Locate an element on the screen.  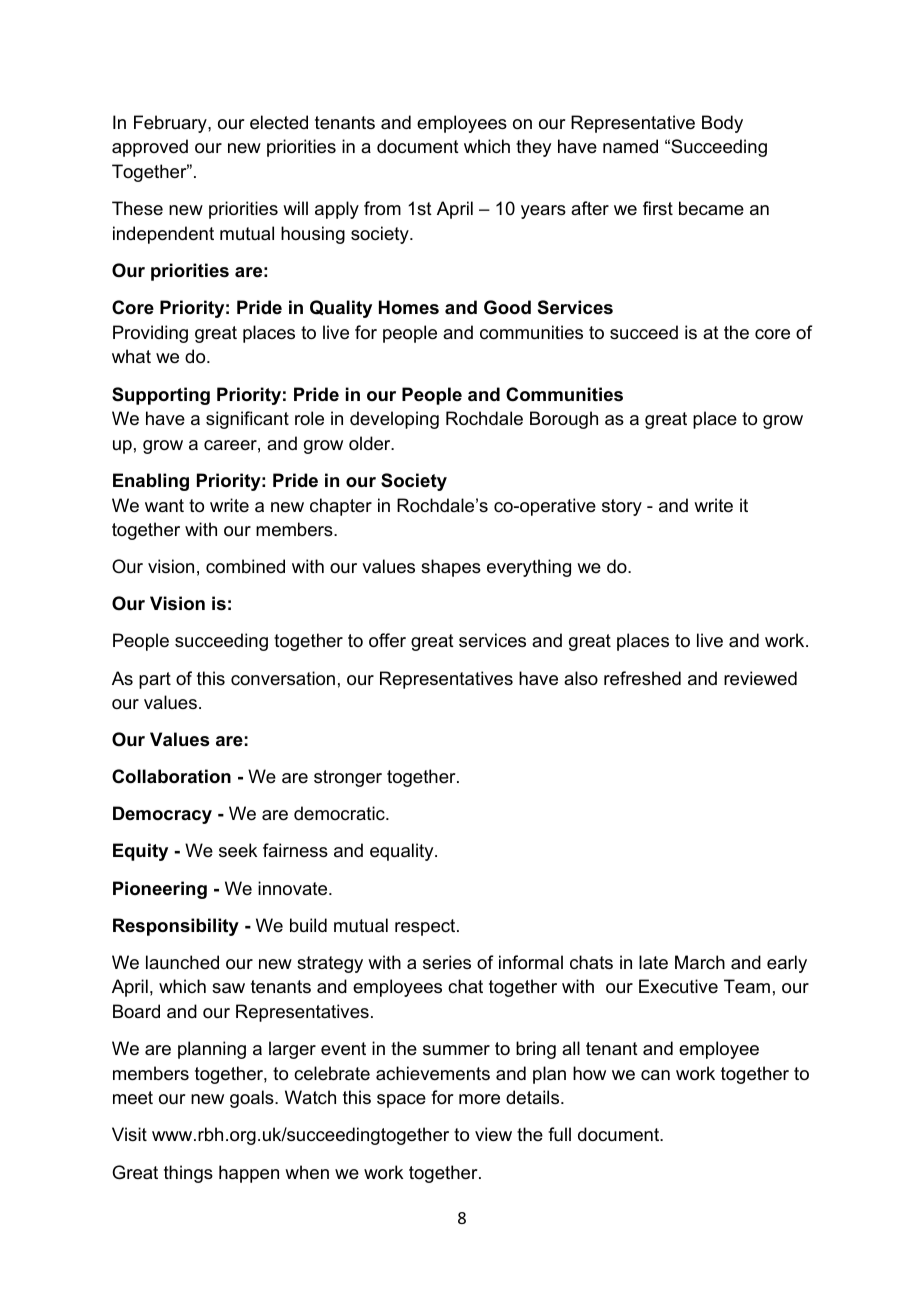
they is located at coordinates (533, 148).
